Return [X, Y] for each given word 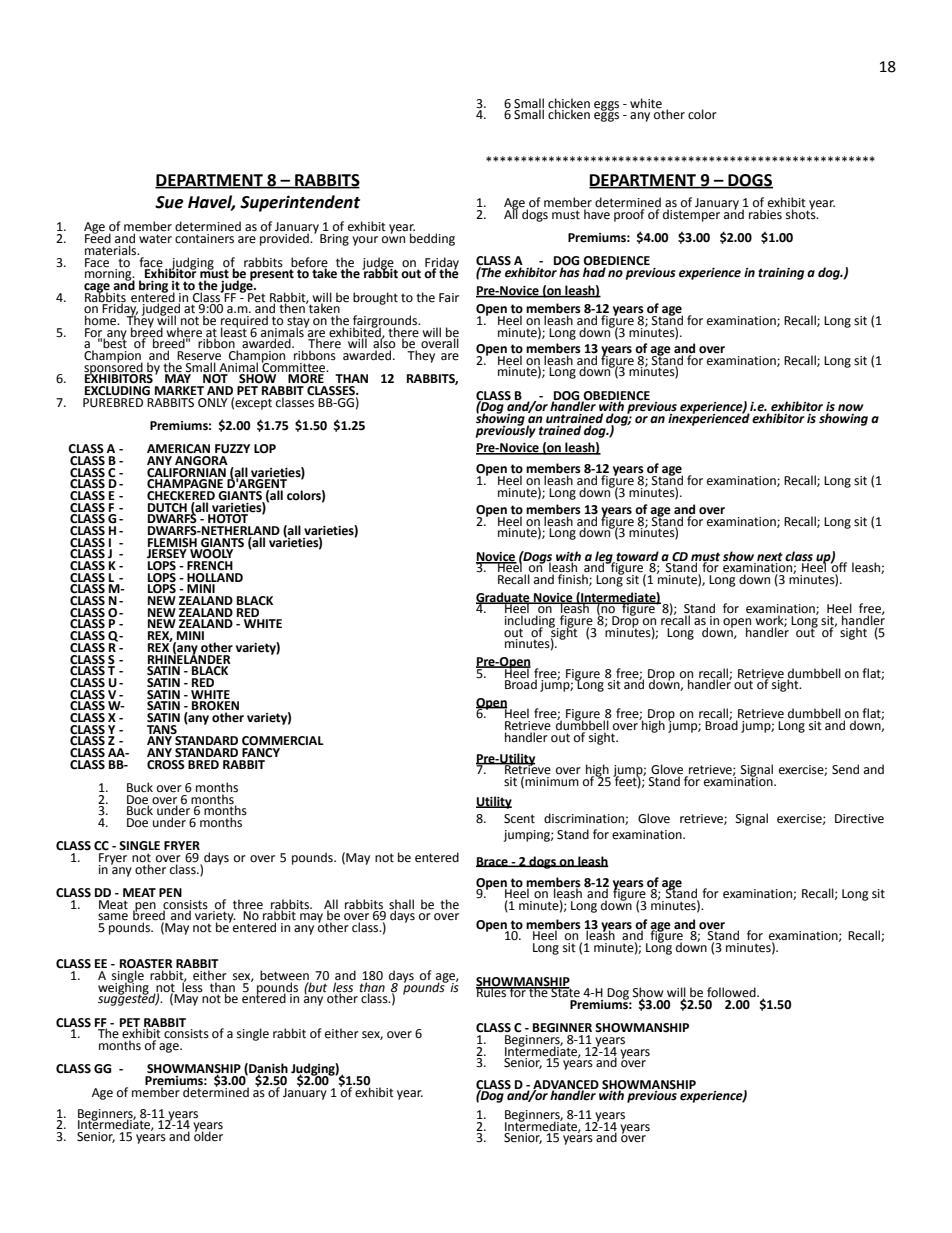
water [155, 239]
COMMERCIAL [283, 741]
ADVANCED [566, 1085]
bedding [432, 239]
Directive [859, 819]
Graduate [504, 598]
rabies [765, 213]
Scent [519, 819]
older [208, 1135]
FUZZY [232, 449]
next [770, 557]
